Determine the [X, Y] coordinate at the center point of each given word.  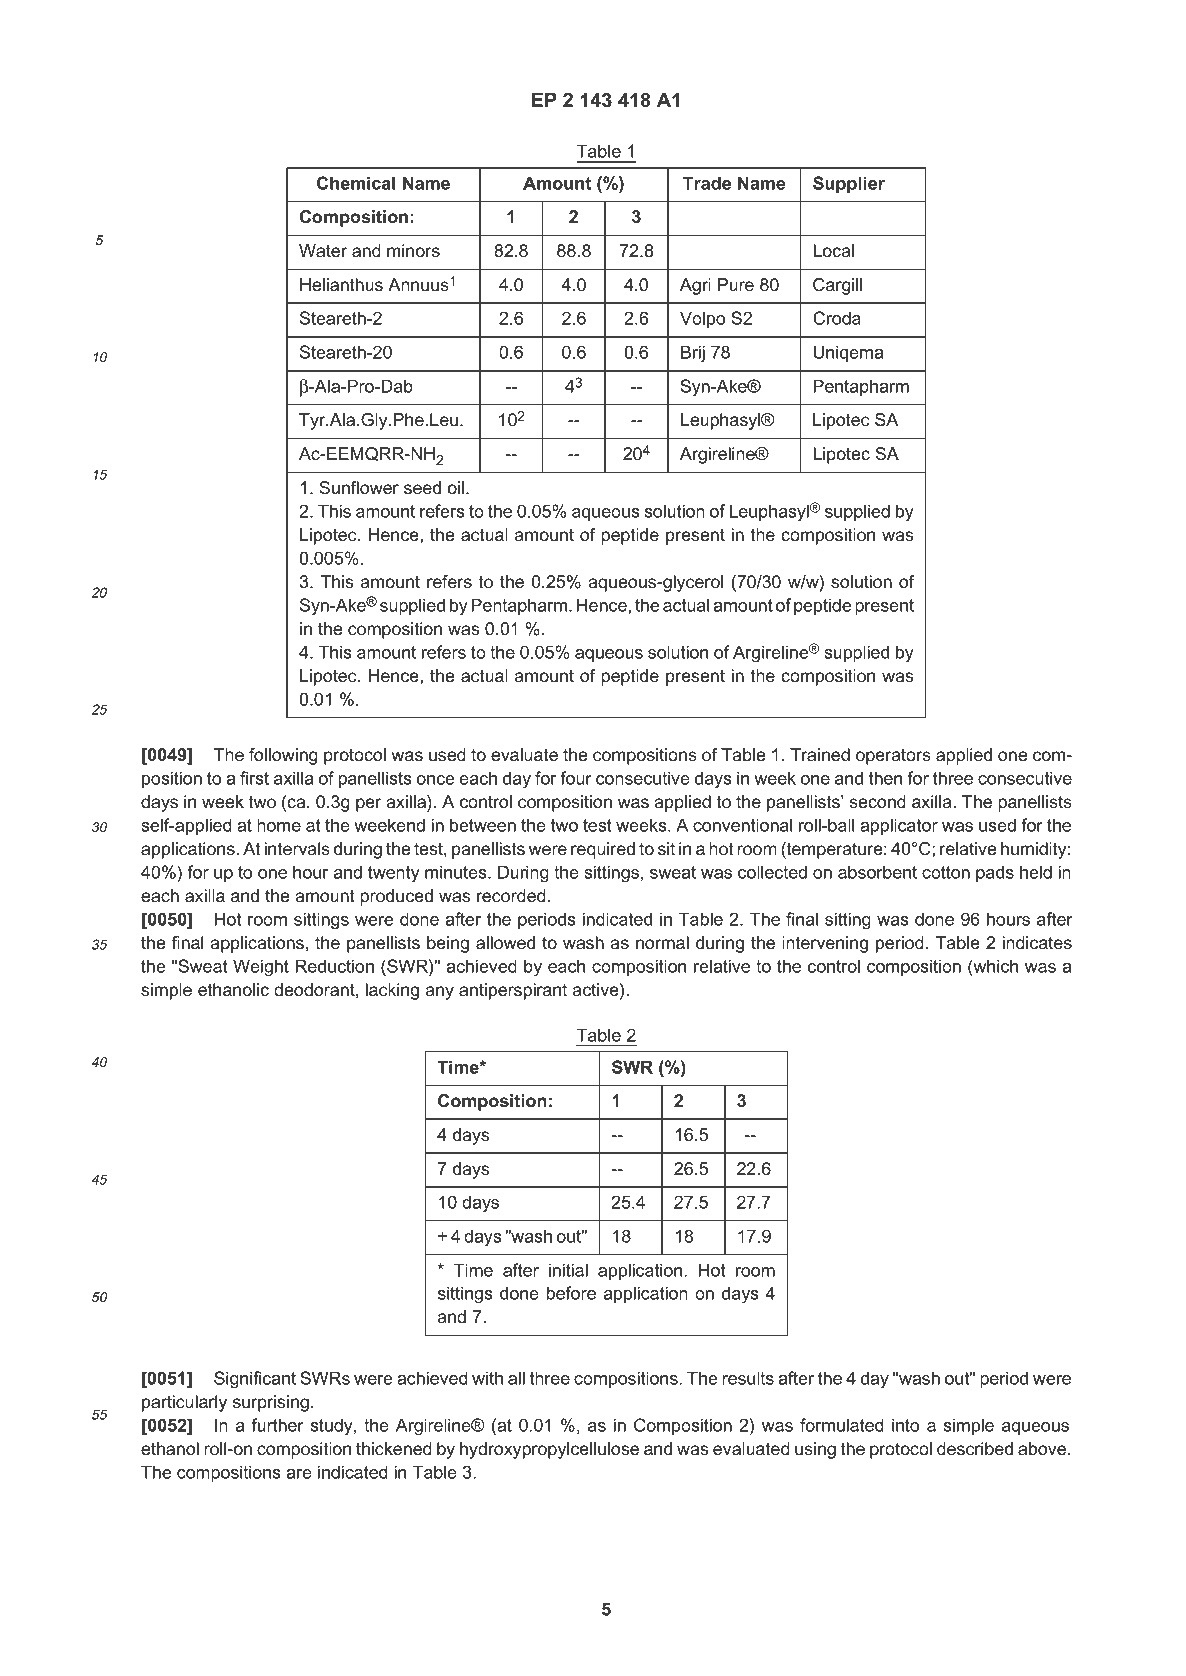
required [603, 850]
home [279, 825]
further [278, 1425]
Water [323, 250]
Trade [707, 183]
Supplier [849, 184]
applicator [899, 826]
